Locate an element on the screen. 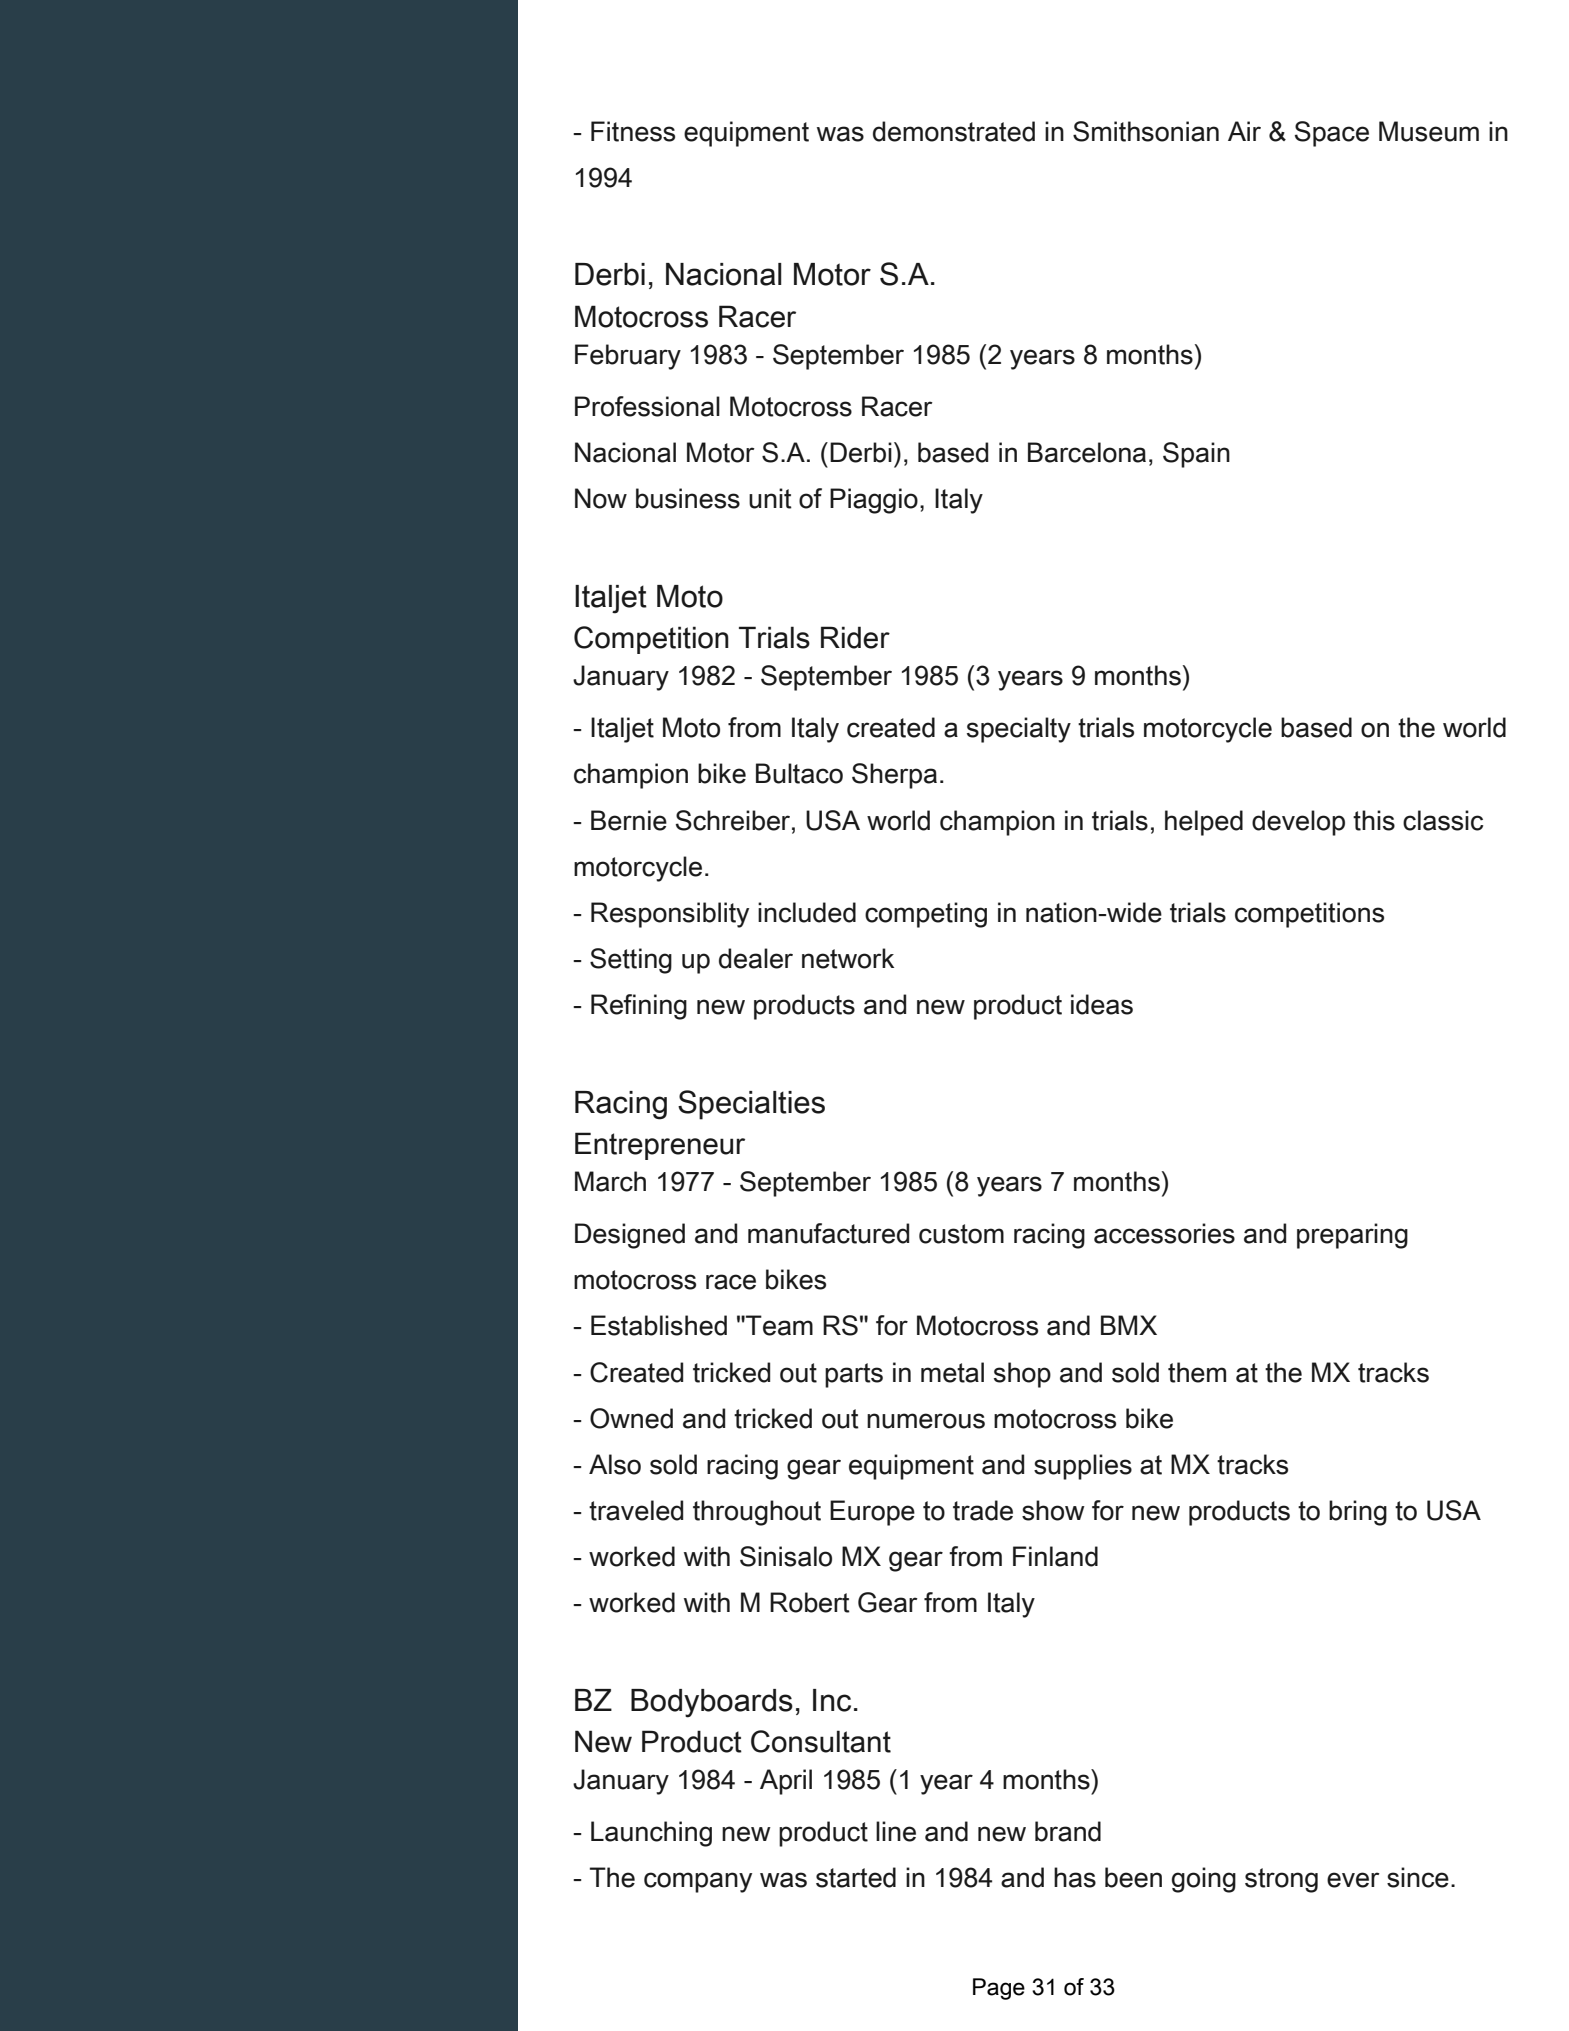  Barcelona is located at coordinates (1087, 452).
